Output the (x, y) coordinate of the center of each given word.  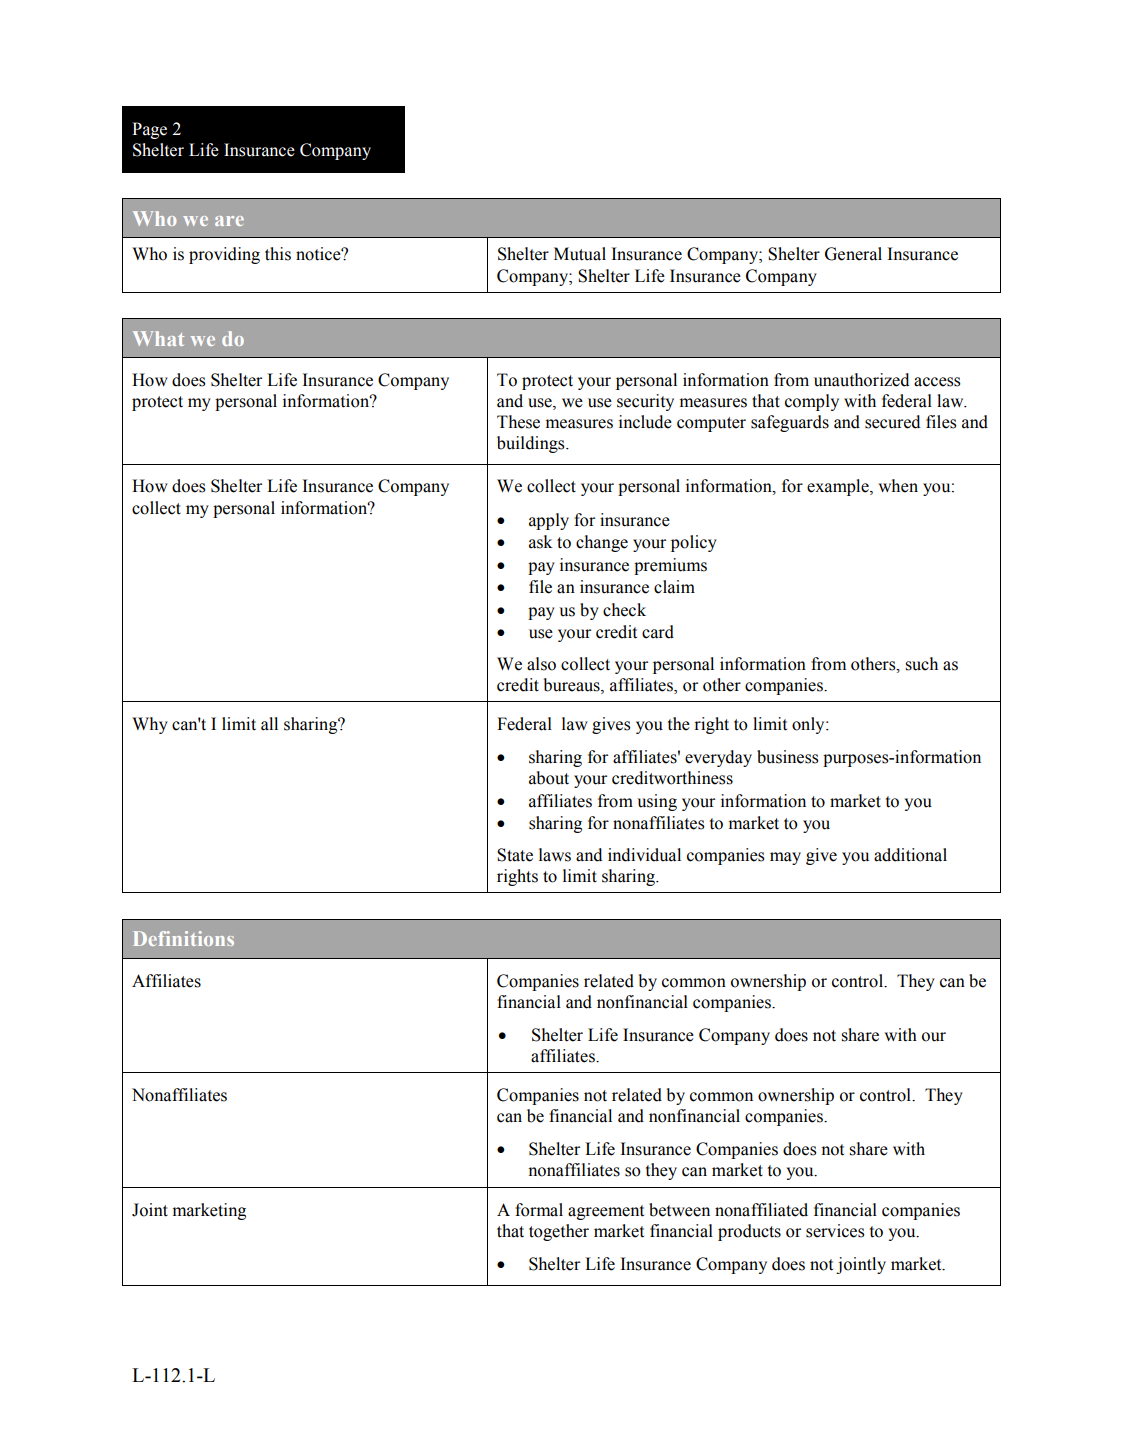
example (839, 487)
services (835, 1231)
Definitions (184, 938)
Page (149, 130)
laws (555, 855)
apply (549, 521)
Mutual (580, 254)
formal (539, 1210)
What (158, 338)
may (785, 858)
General (853, 254)
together (559, 1232)
